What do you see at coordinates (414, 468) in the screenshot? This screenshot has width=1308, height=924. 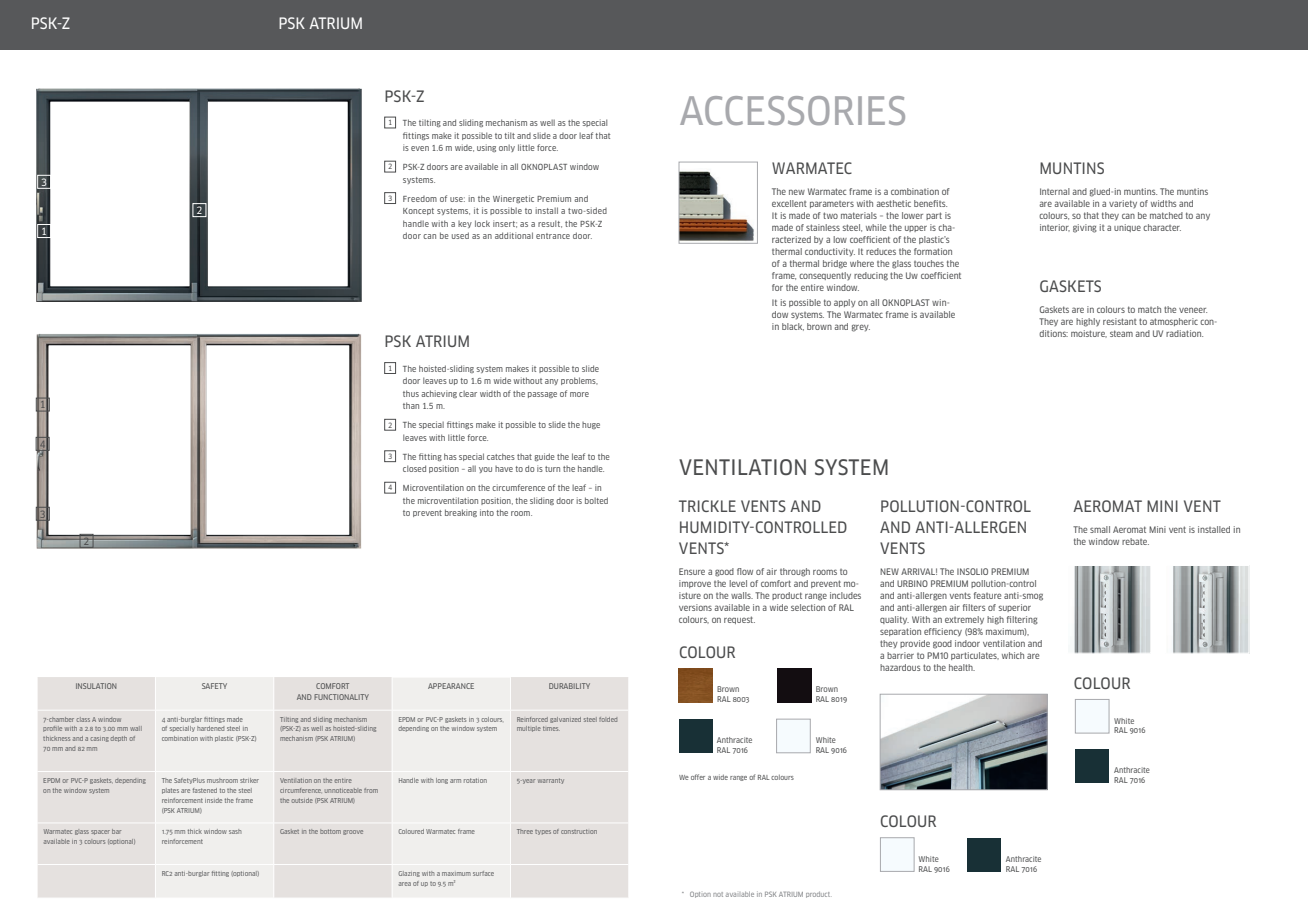 I see `closed` at bounding box center [414, 468].
